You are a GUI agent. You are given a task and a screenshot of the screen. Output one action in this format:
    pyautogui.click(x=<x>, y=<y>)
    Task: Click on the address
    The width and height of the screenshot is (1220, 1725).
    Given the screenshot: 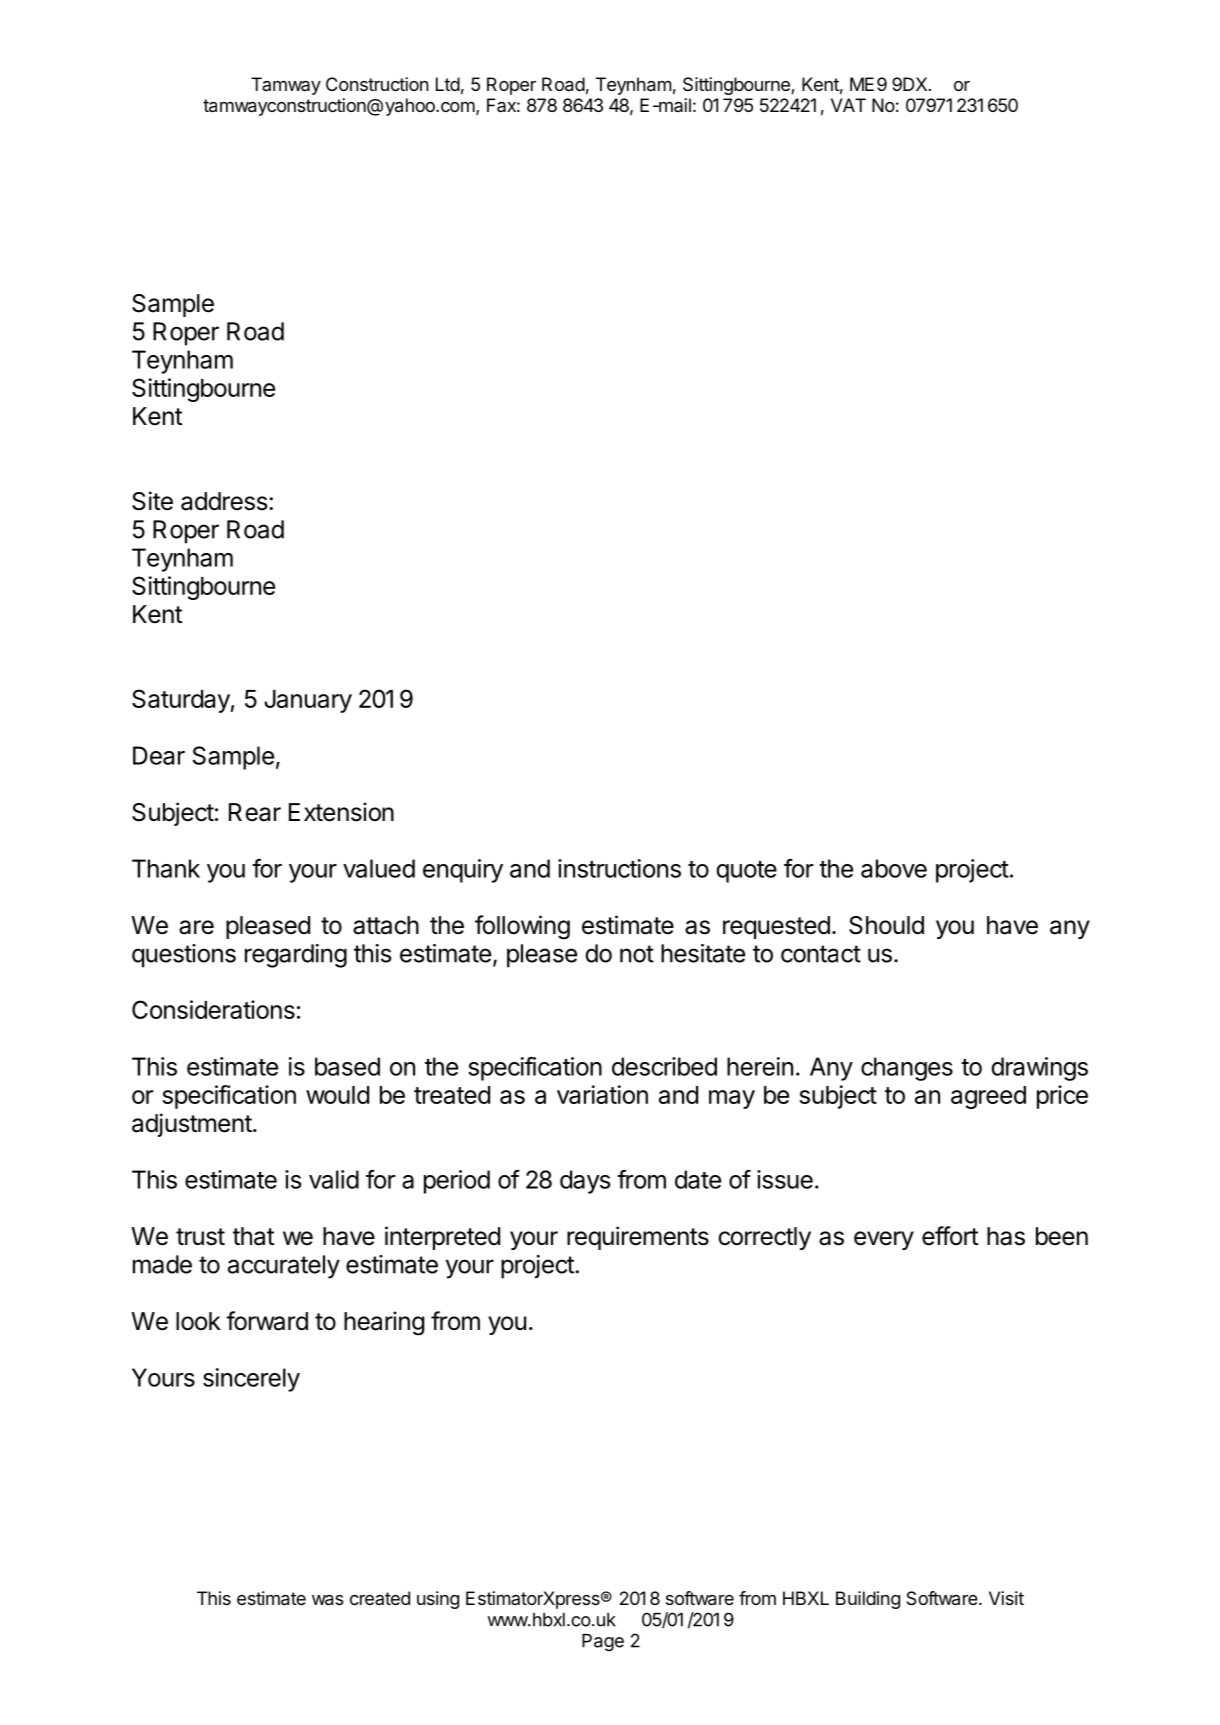 What is the action you would take?
    pyautogui.click(x=224, y=501)
